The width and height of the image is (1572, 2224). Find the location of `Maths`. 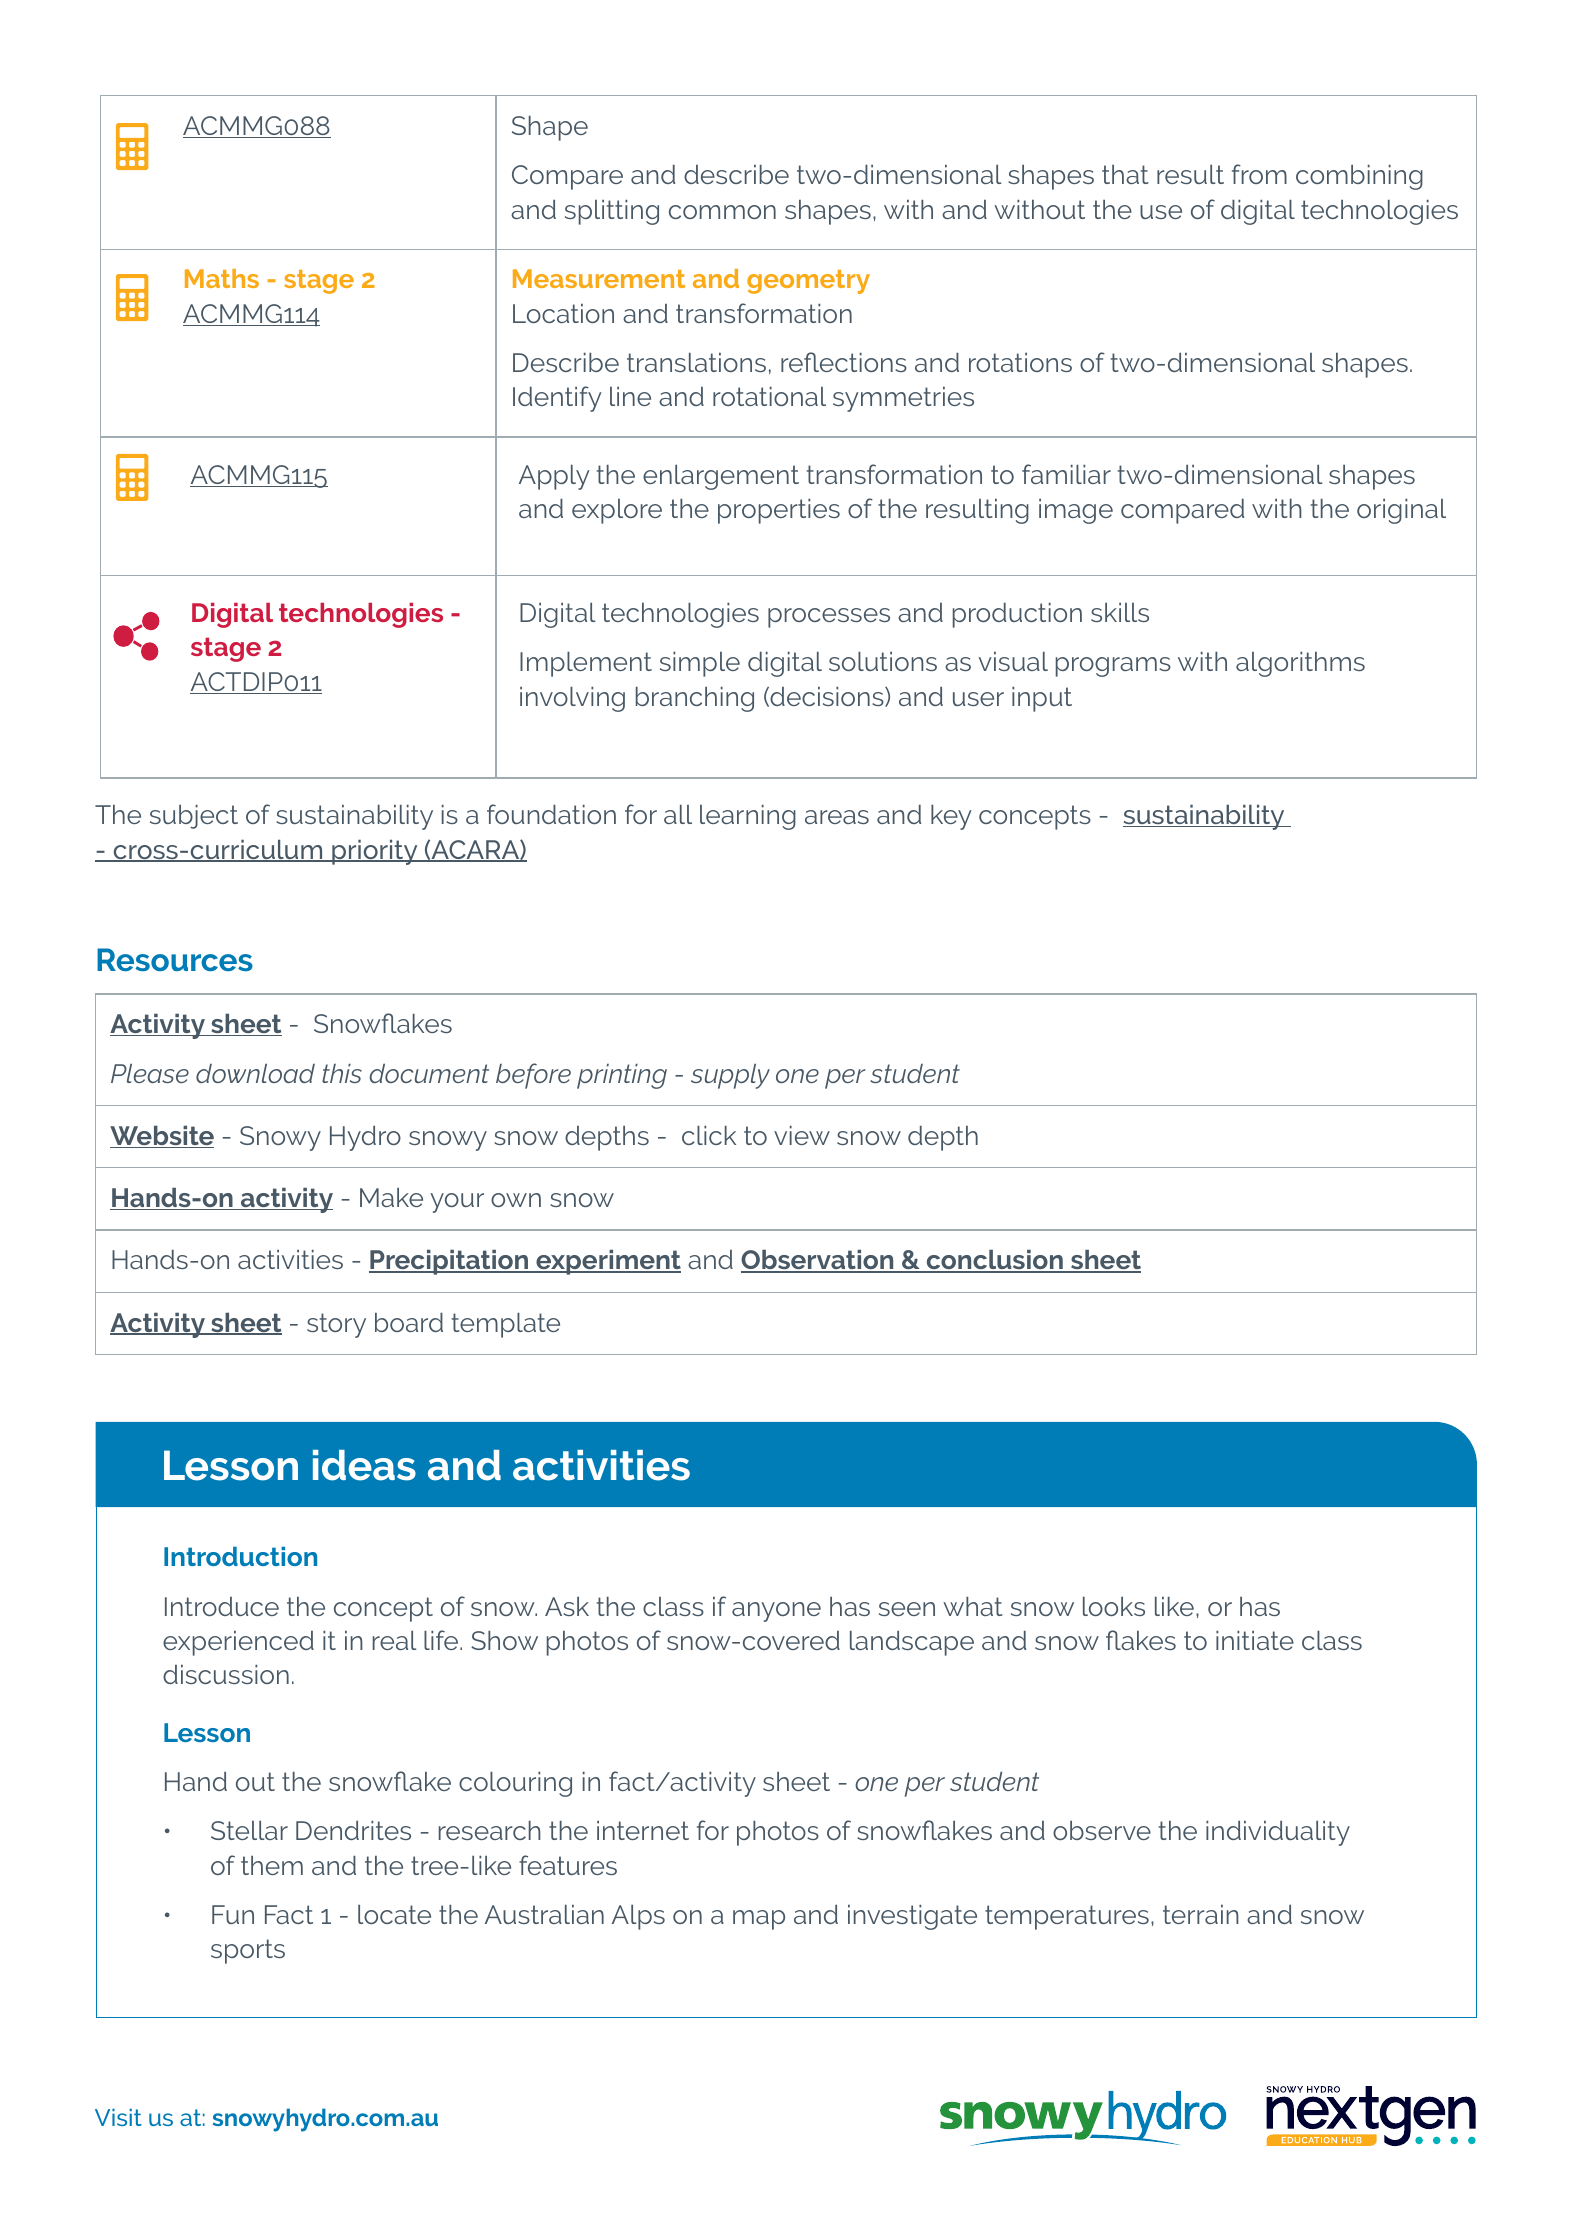

Maths is located at coordinates (222, 278).
